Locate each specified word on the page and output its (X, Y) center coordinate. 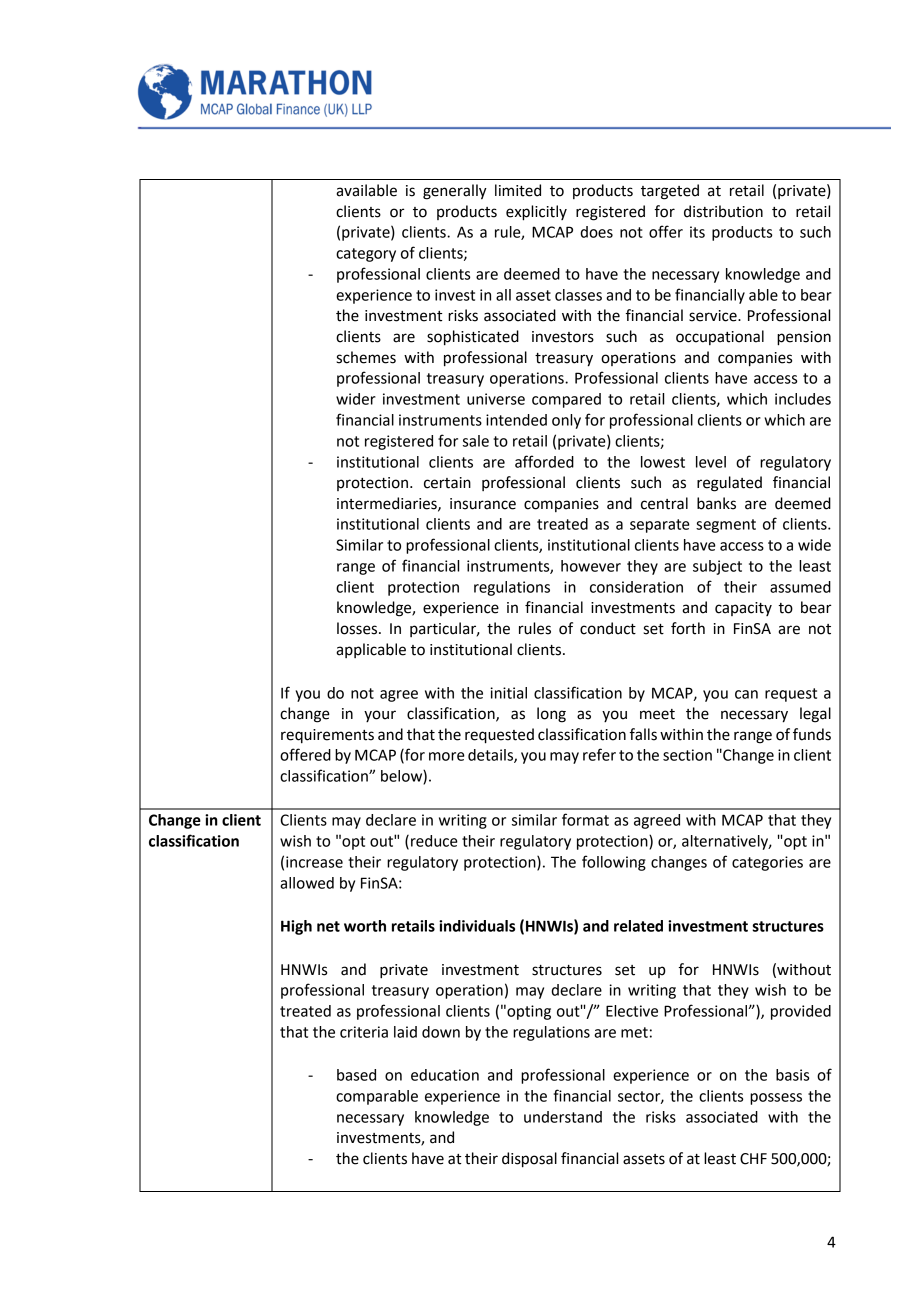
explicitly (536, 213)
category (366, 255)
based (356, 1075)
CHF (753, 1159)
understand (563, 1117)
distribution (723, 211)
